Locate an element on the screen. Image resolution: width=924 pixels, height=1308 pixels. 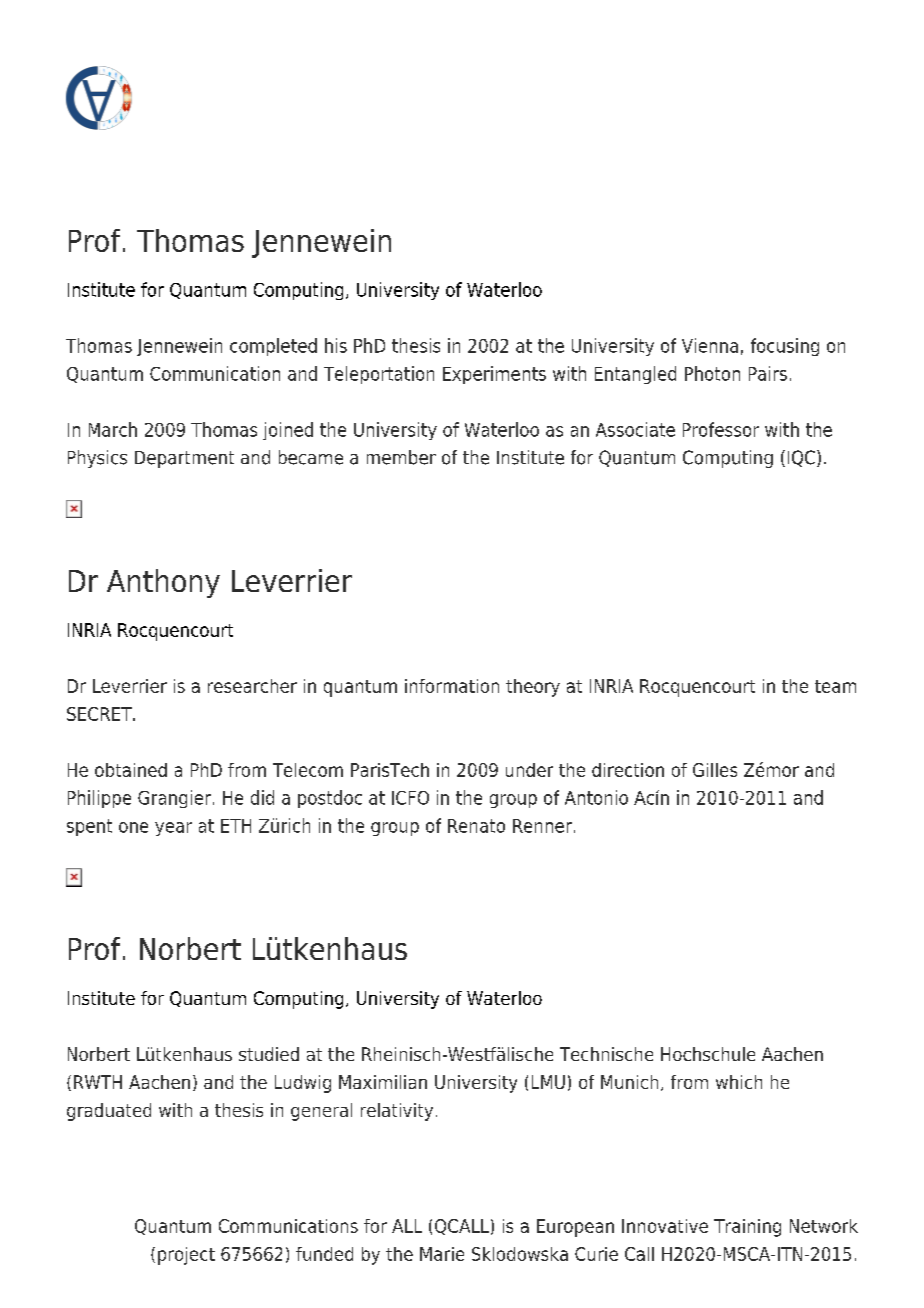
project is located at coordinates (186, 1256).
